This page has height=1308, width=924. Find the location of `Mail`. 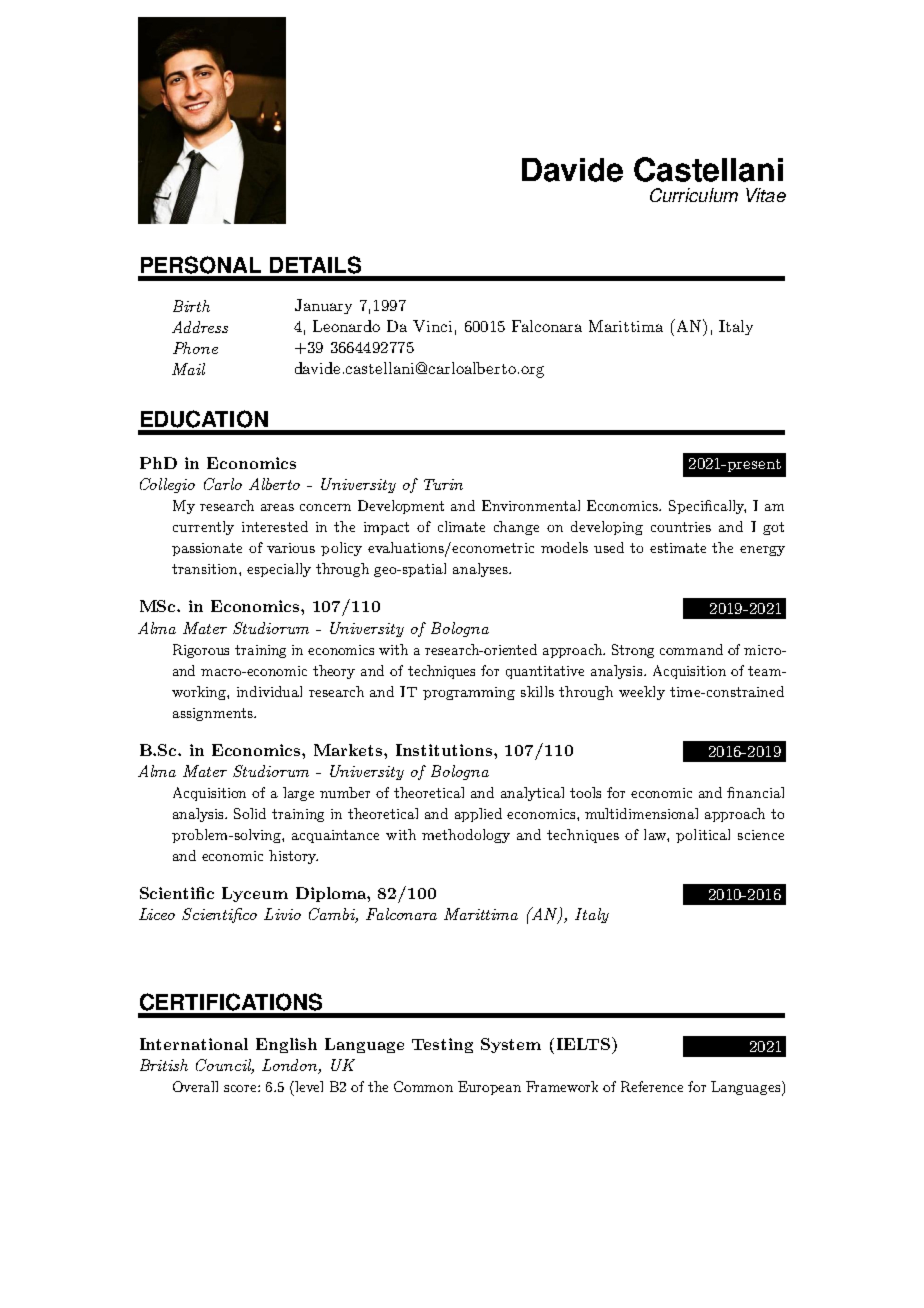

Mail is located at coordinates (188, 369).
